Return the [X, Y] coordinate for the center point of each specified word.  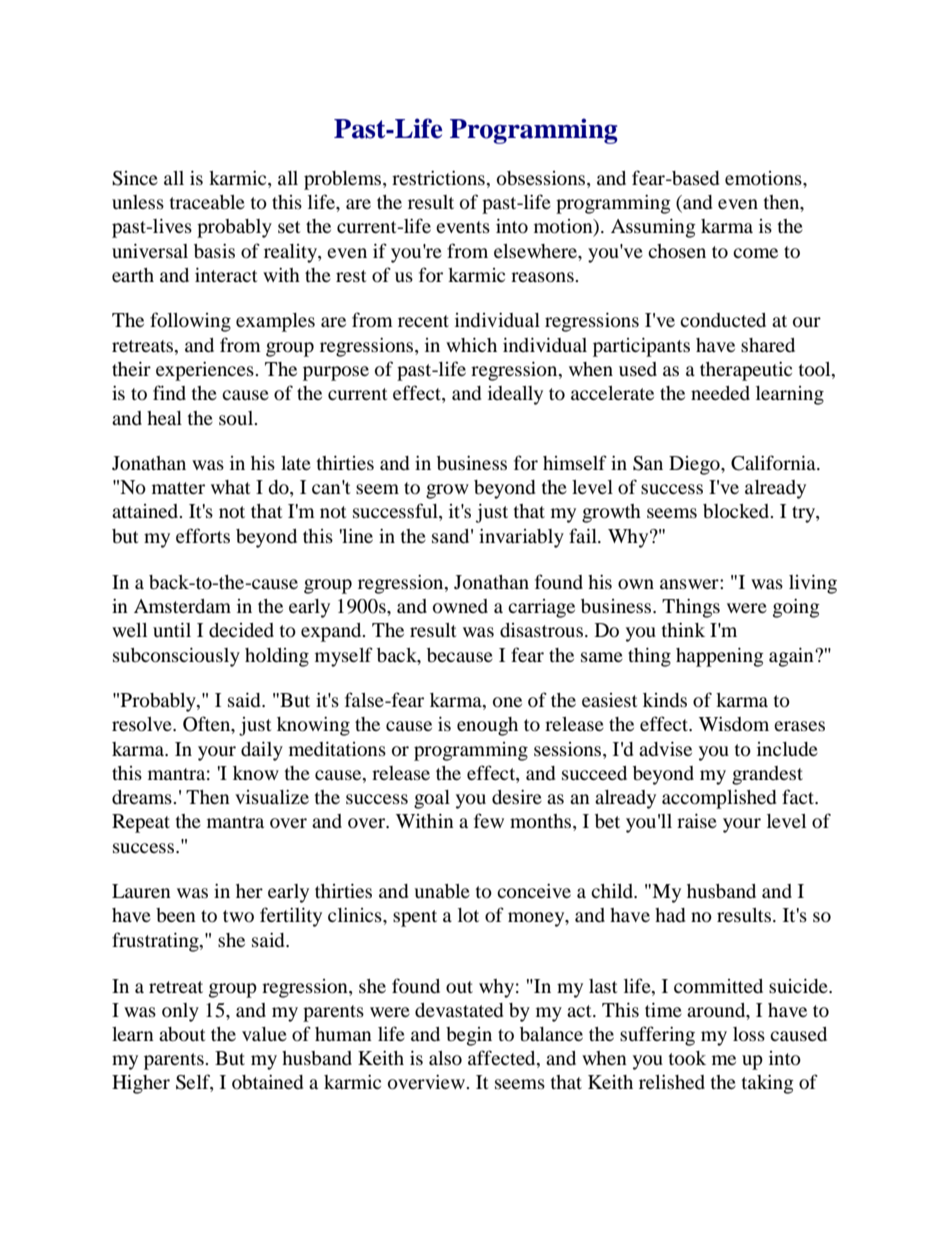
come [755, 253]
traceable [207, 202]
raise [697, 820]
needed [720, 393]
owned [460, 606]
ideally [515, 395]
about [182, 1034]
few [489, 820]
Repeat [141, 823]
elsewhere [536, 251]
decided [241, 630]
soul [237, 418]
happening [720, 657]
